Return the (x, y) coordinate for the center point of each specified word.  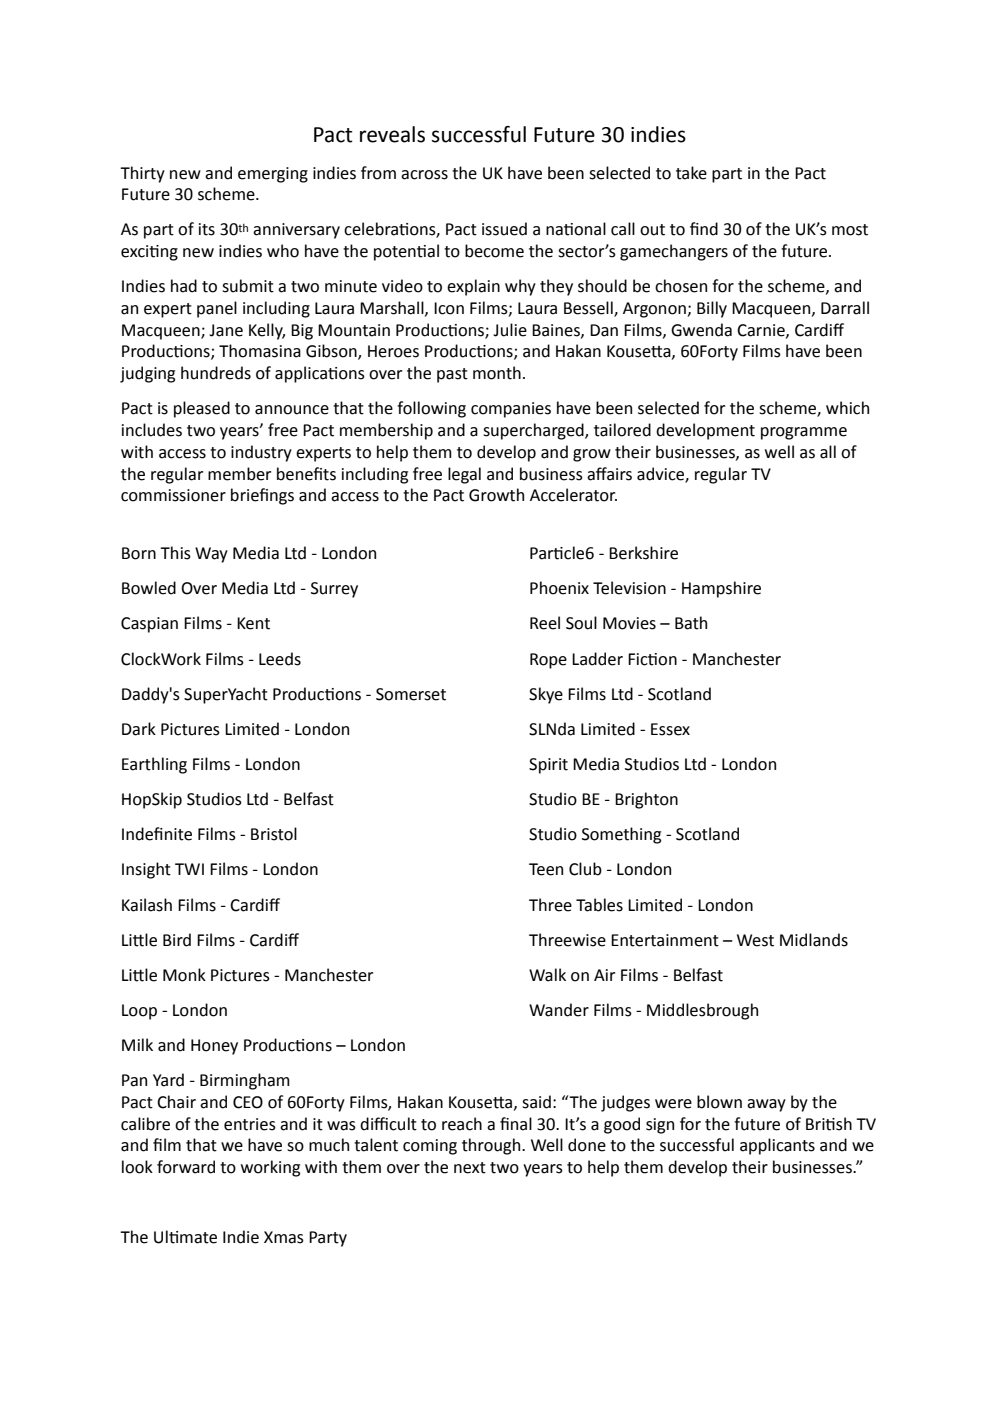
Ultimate (185, 1237)
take (691, 173)
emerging (273, 175)
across (424, 175)
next (470, 1168)
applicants (777, 1146)
